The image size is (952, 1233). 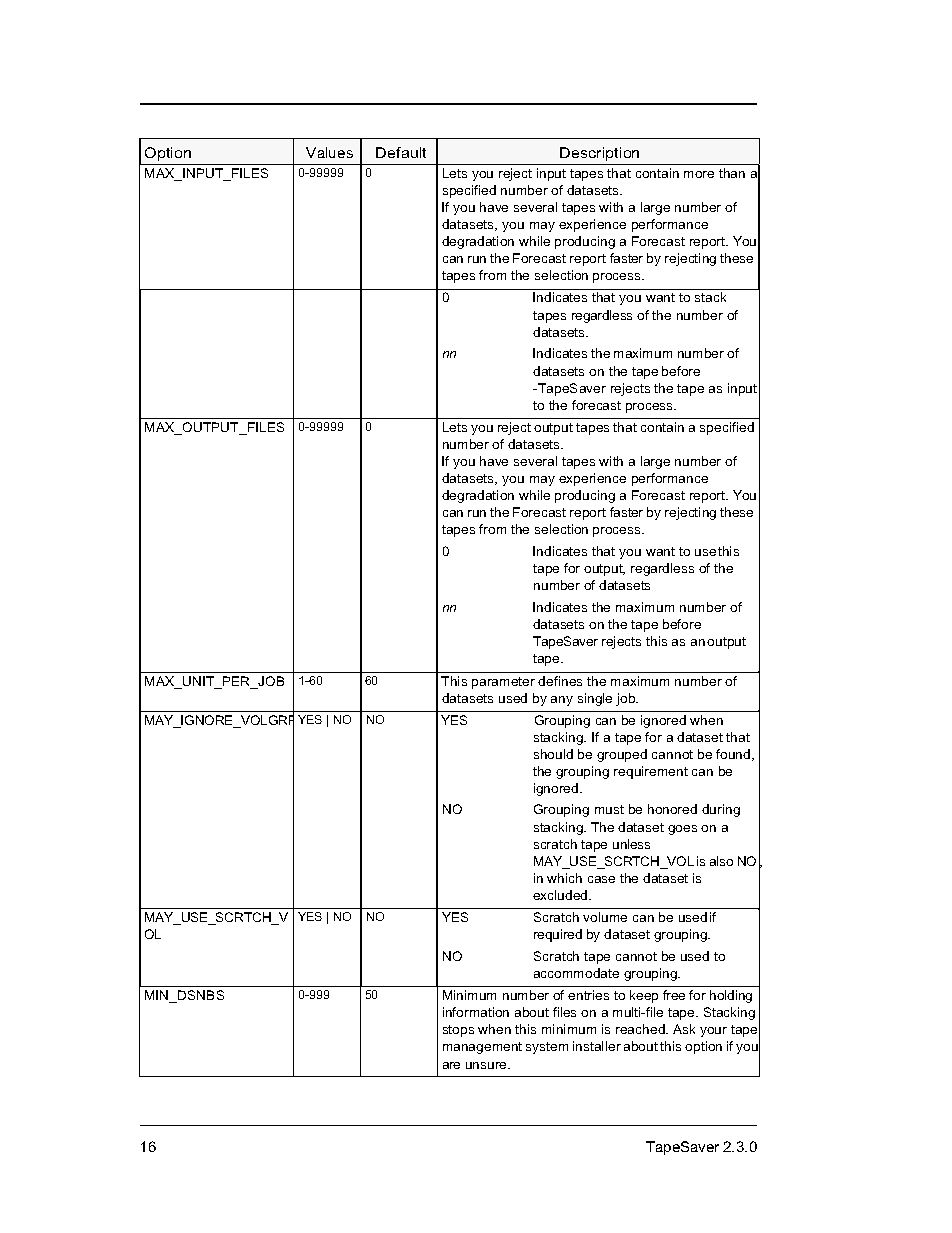 I want to click on requirement, so click(x=651, y=772).
